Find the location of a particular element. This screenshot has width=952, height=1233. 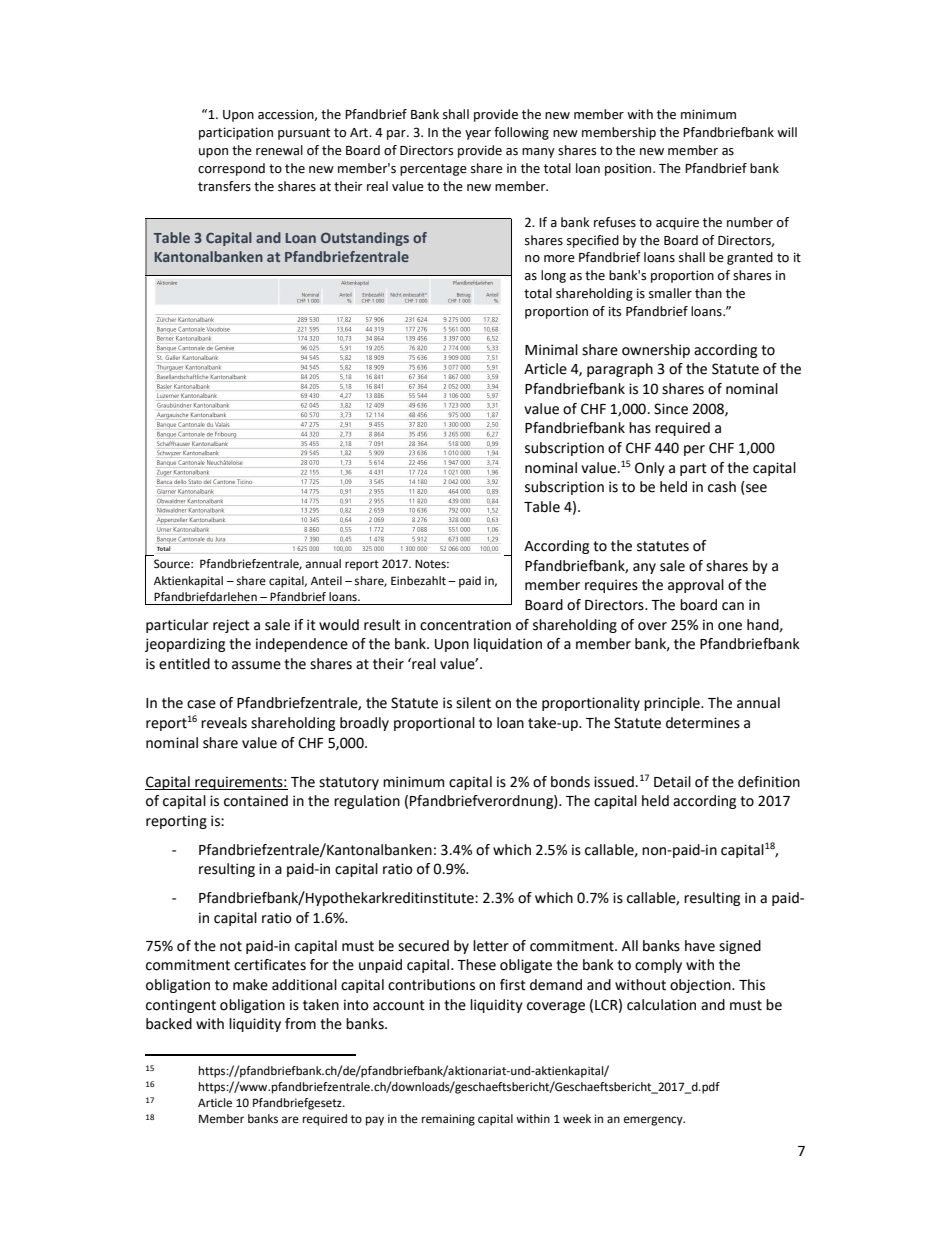

Detail is located at coordinates (672, 782).
